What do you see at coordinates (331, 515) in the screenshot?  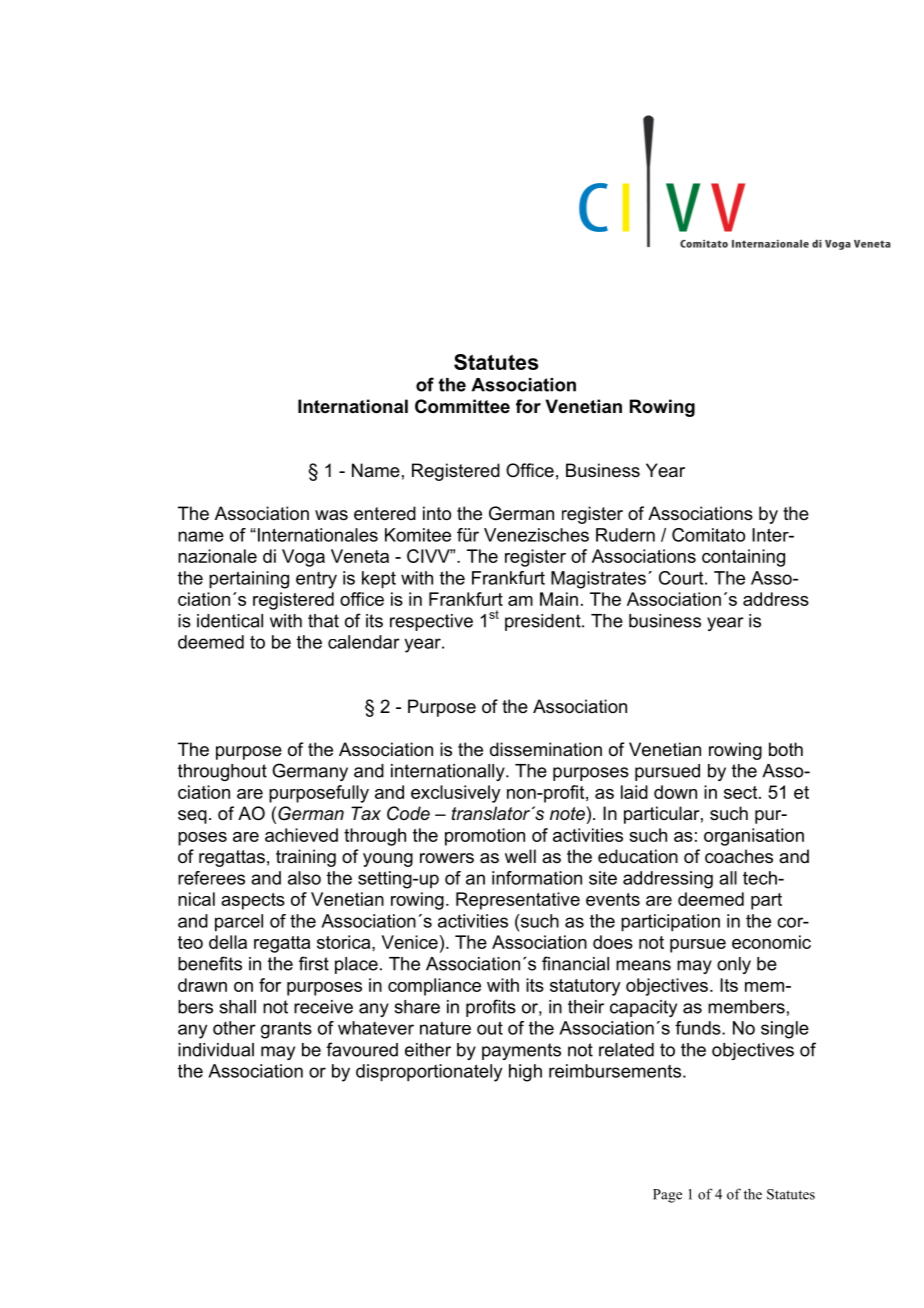 I see `was` at bounding box center [331, 515].
